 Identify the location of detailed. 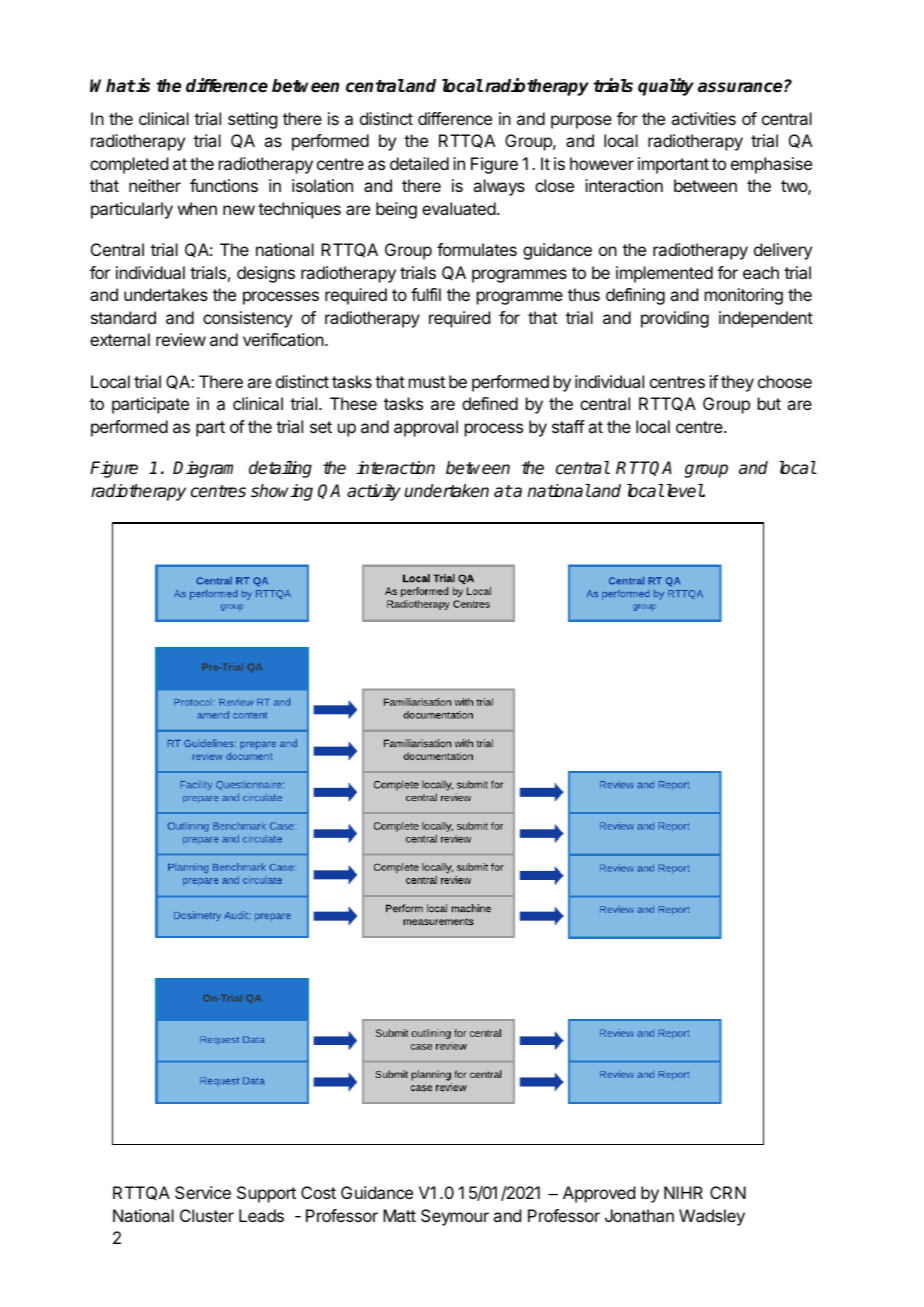
(419, 163).
